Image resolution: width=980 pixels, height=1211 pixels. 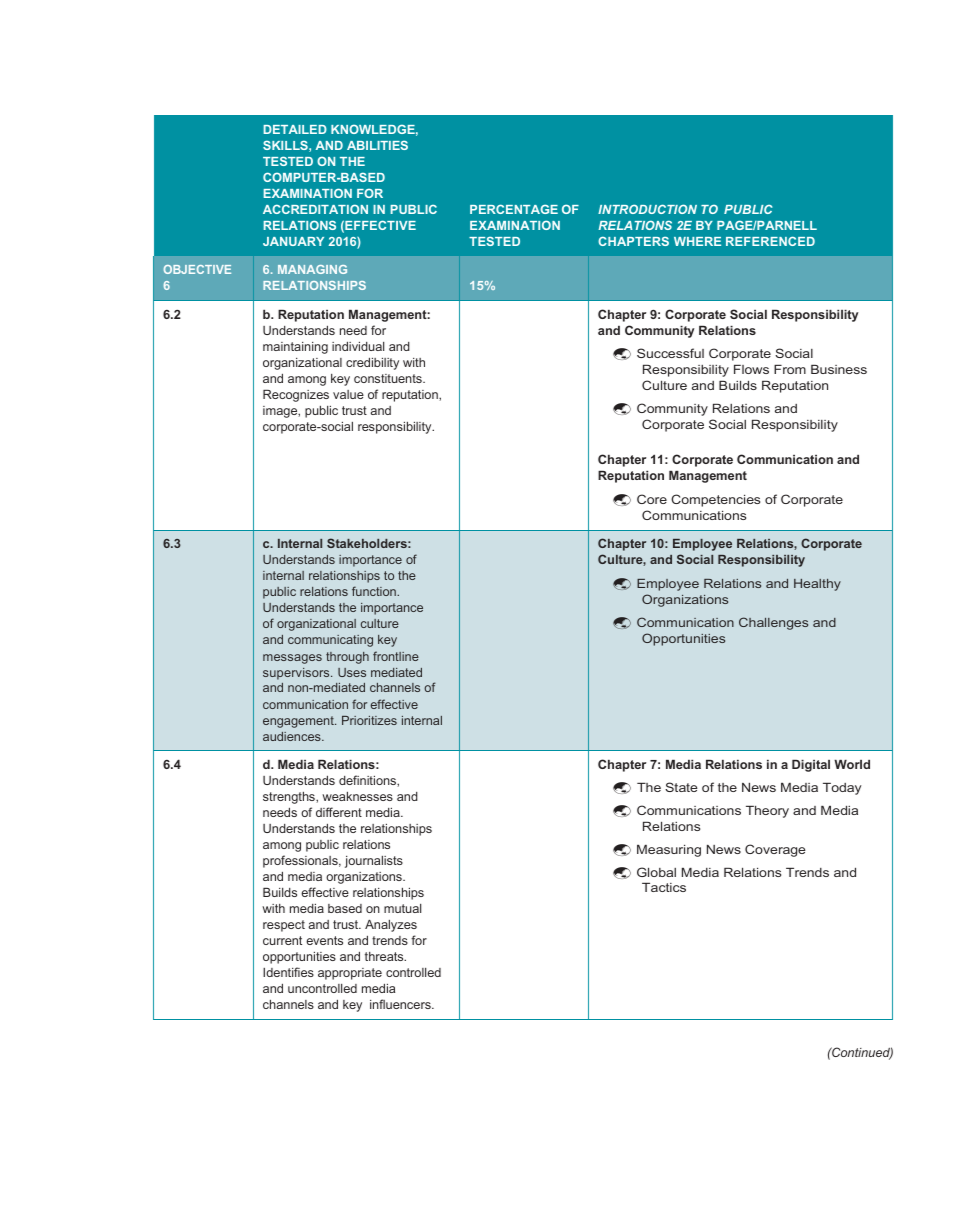 I want to click on Measuring, so click(x=669, y=850).
